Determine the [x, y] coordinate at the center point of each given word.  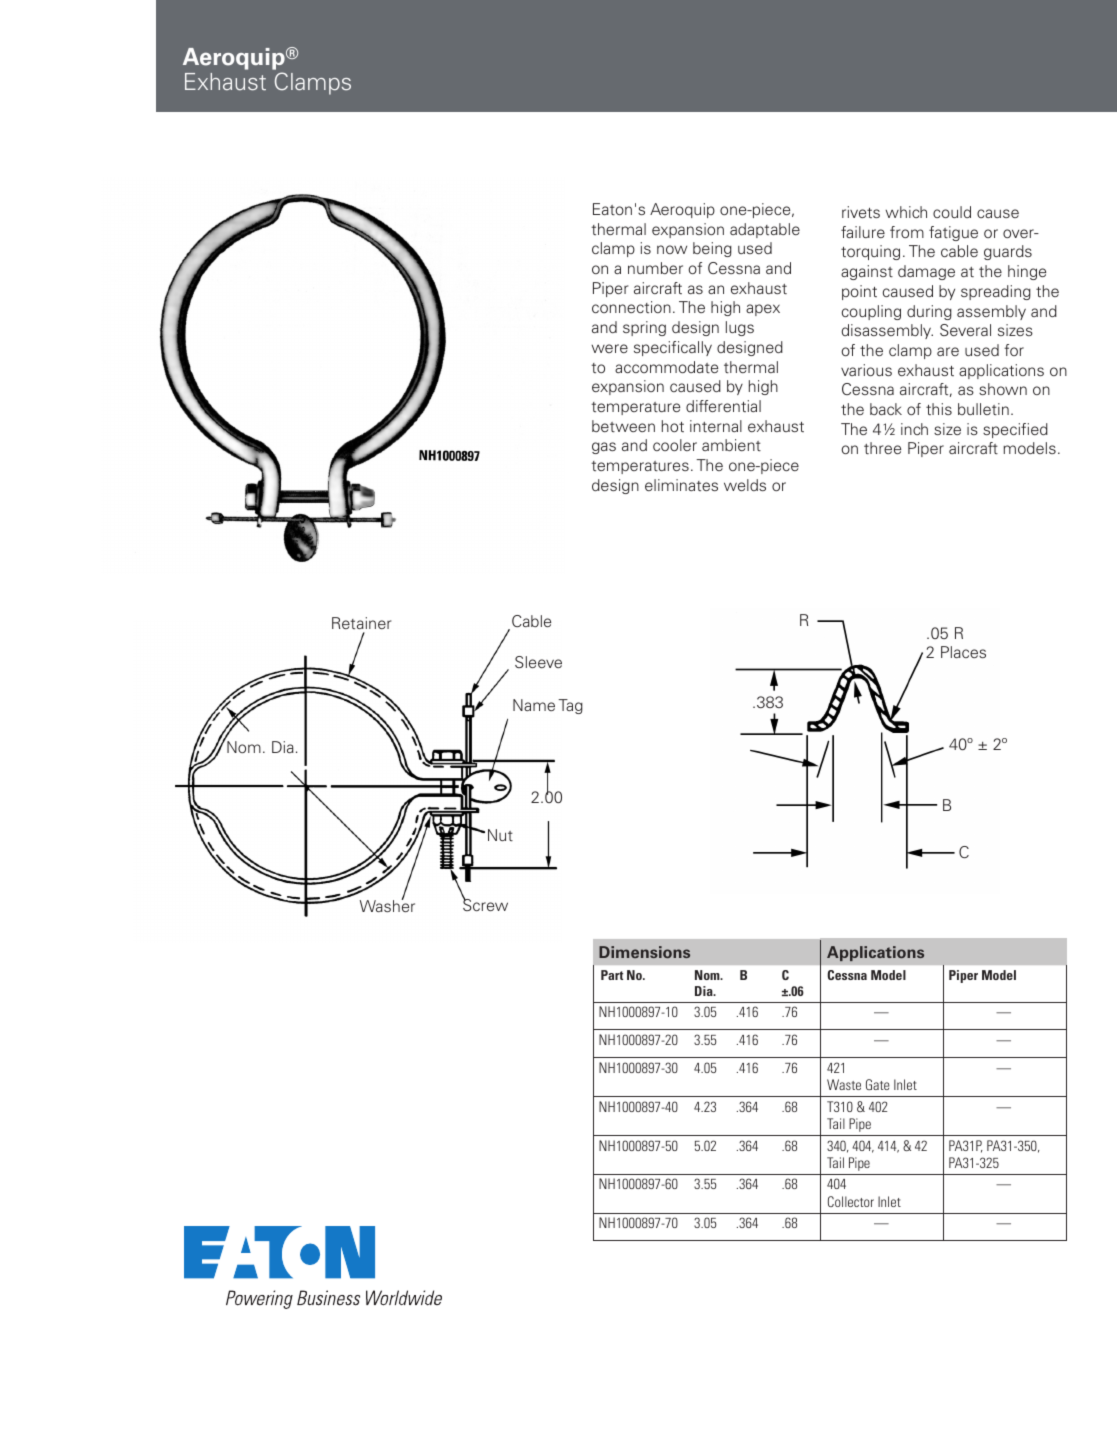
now [672, 249]
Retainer [361, 623]
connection [631, 307]
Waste [844, 1084]
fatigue [953, 233]
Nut [500, 835]
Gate [878, 1084]
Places [963, 652]
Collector [851, 1201]
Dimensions [644, 952]
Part [612, 975]
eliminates [681, 485]
